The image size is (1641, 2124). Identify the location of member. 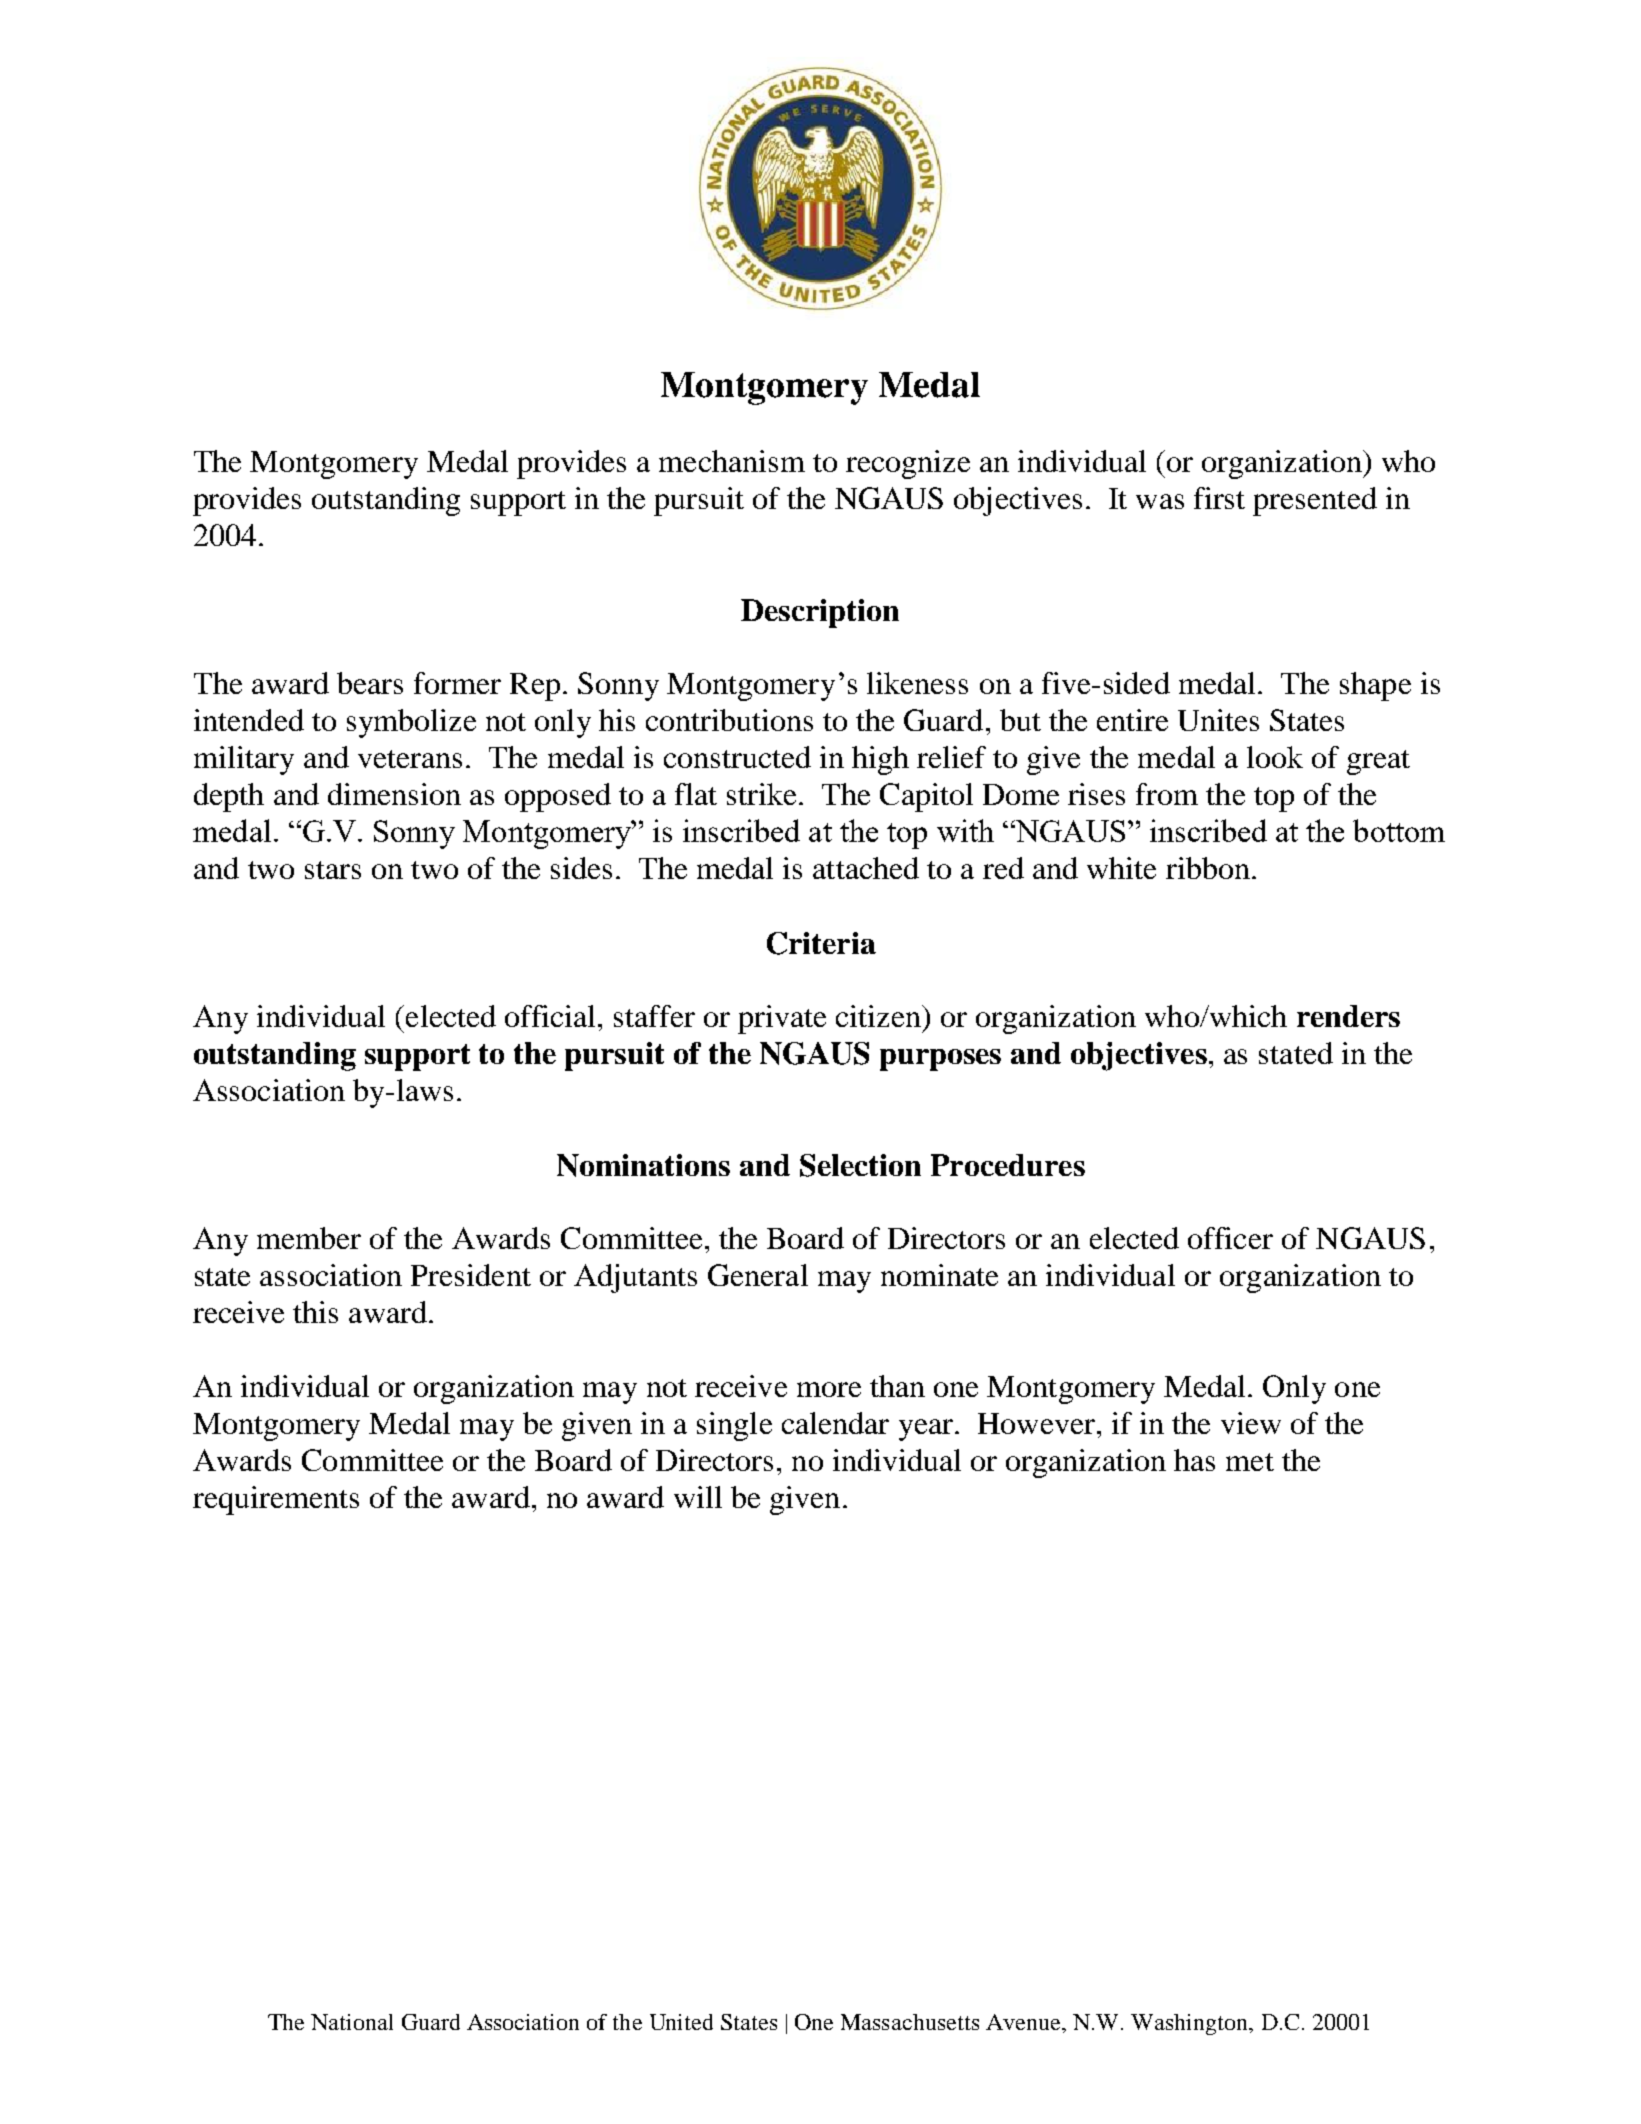
(309, 1238).
